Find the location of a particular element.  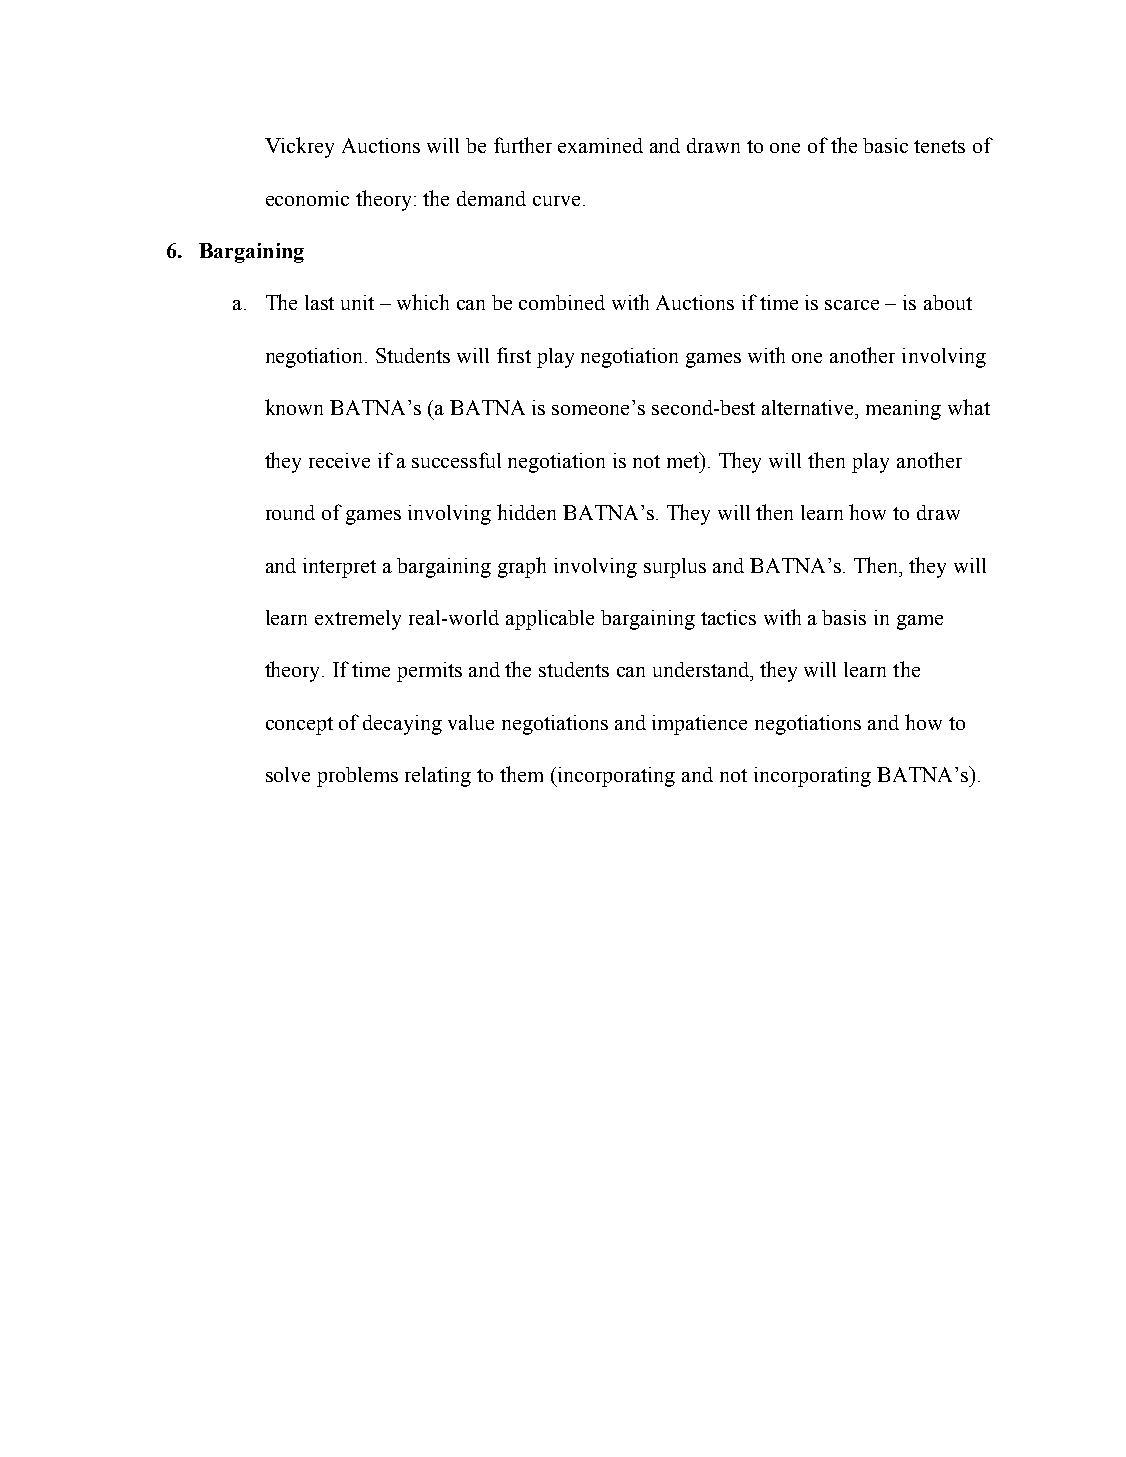

basic is located at coordinates (885, 145).
